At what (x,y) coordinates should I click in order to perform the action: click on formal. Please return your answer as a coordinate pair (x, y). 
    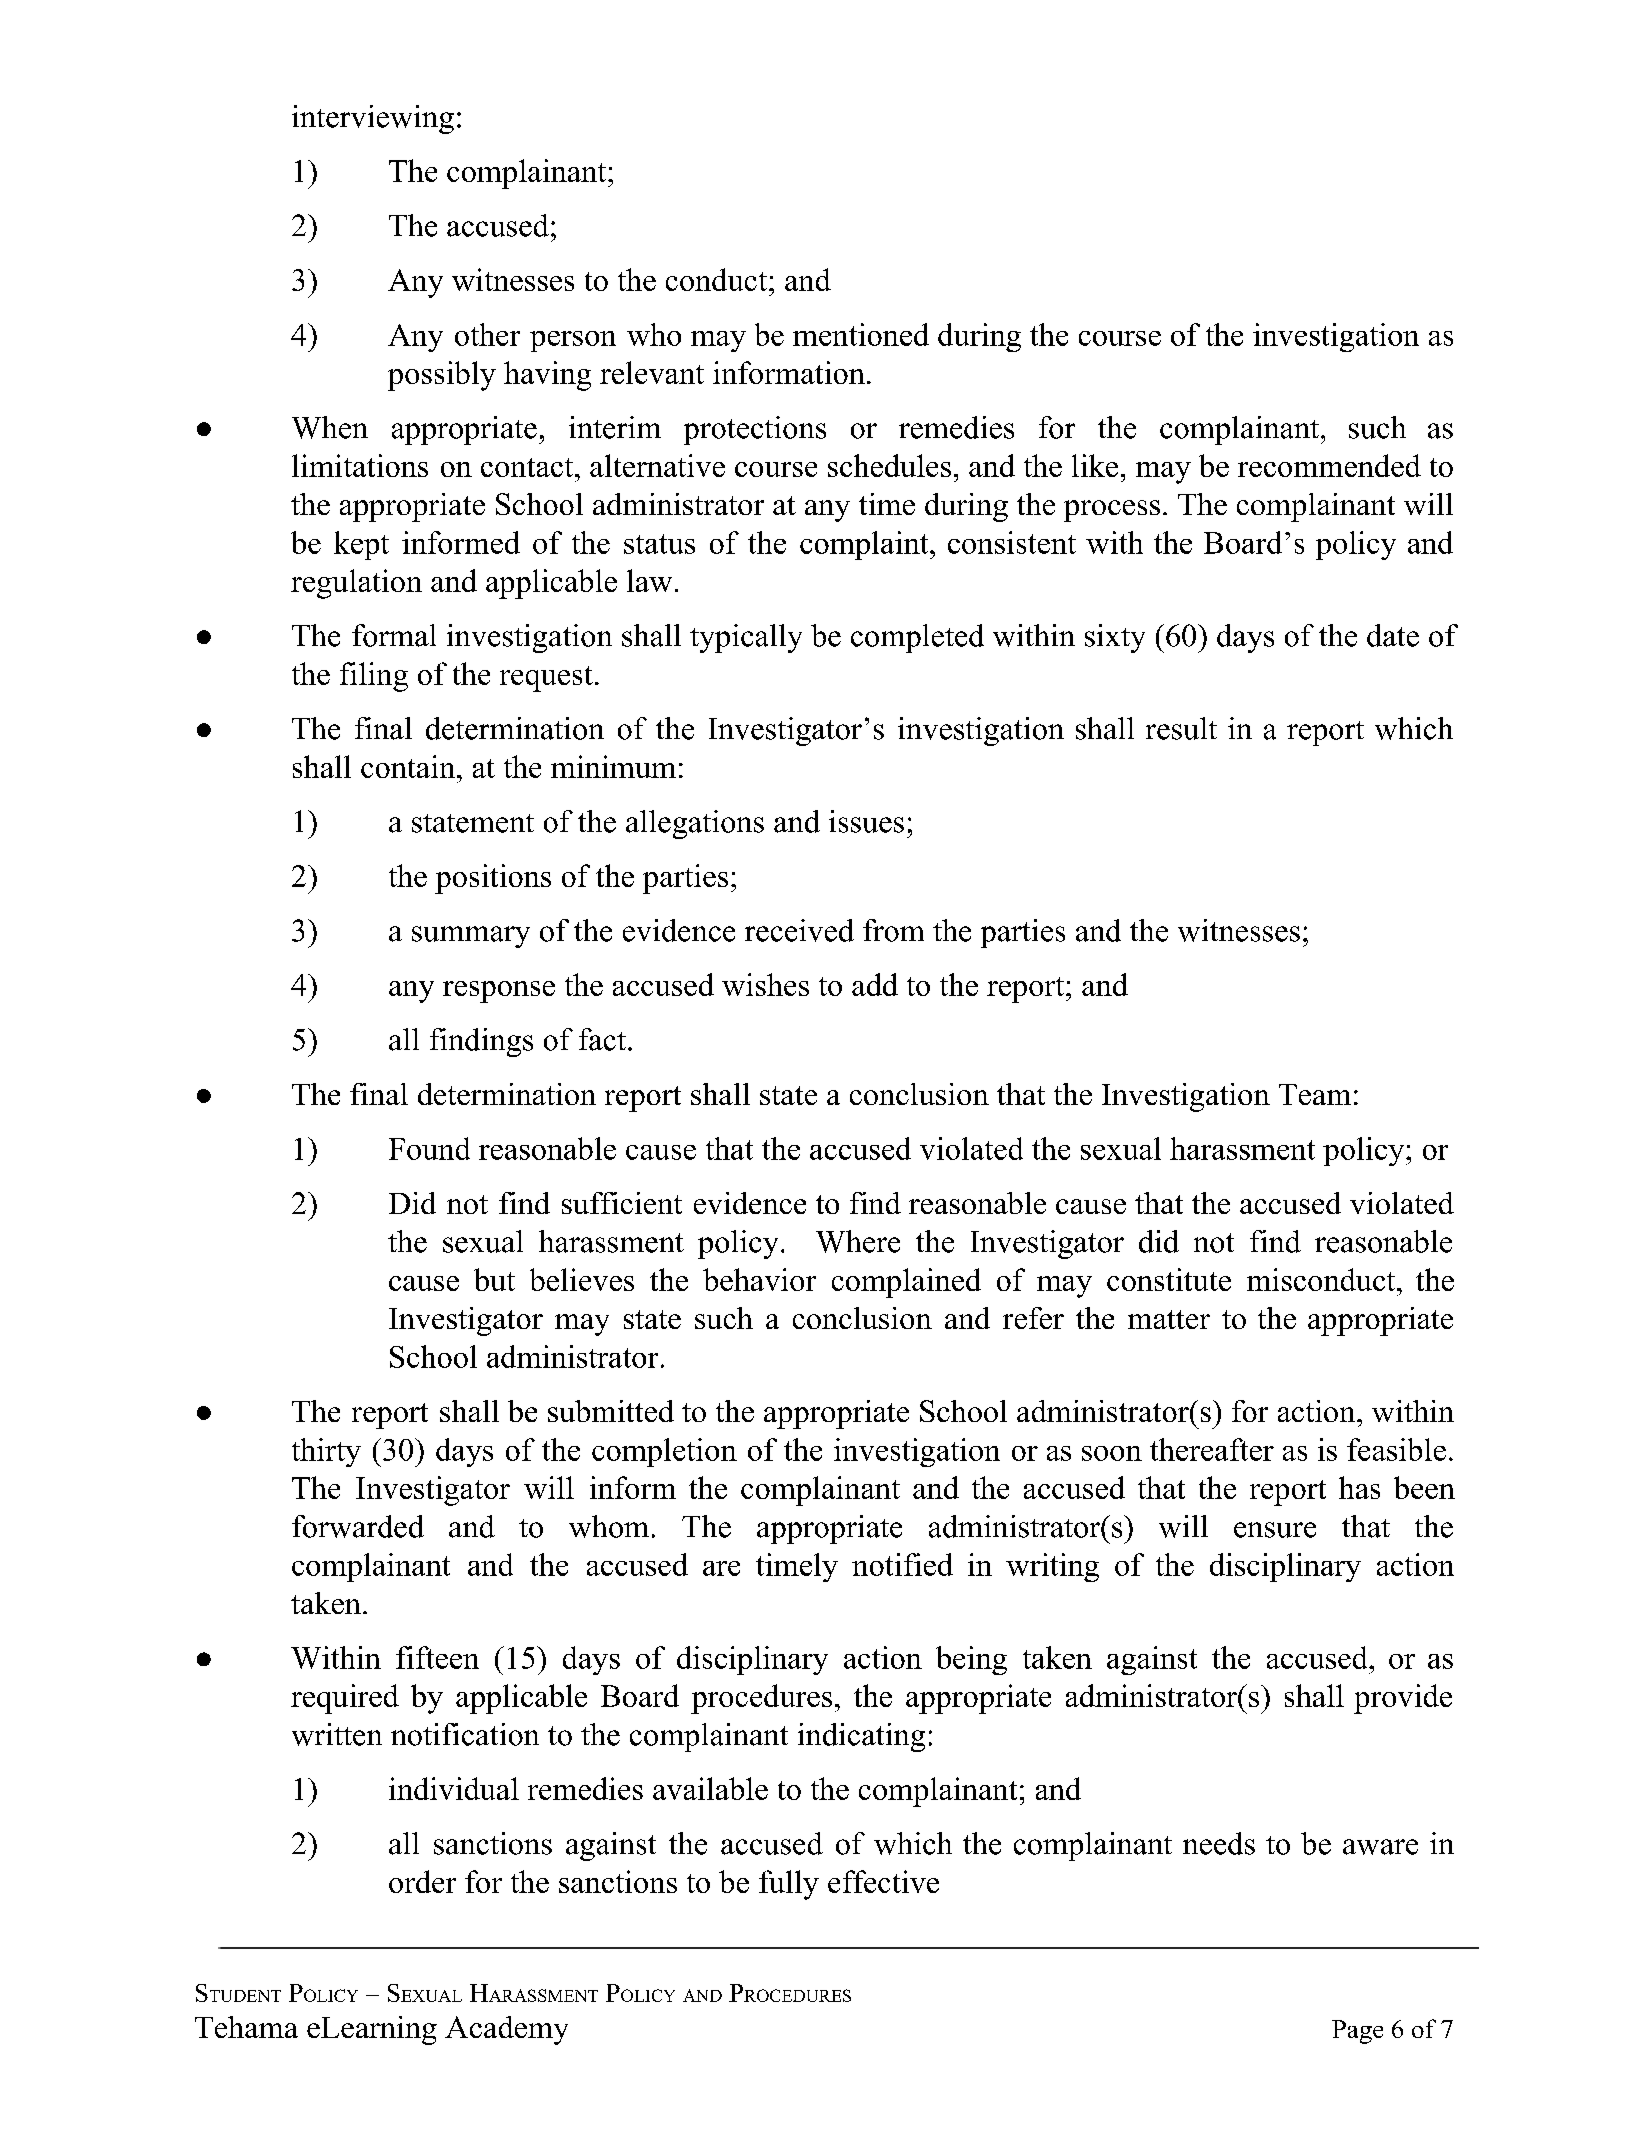
    Looking at the image, I should click on (394, 635).
